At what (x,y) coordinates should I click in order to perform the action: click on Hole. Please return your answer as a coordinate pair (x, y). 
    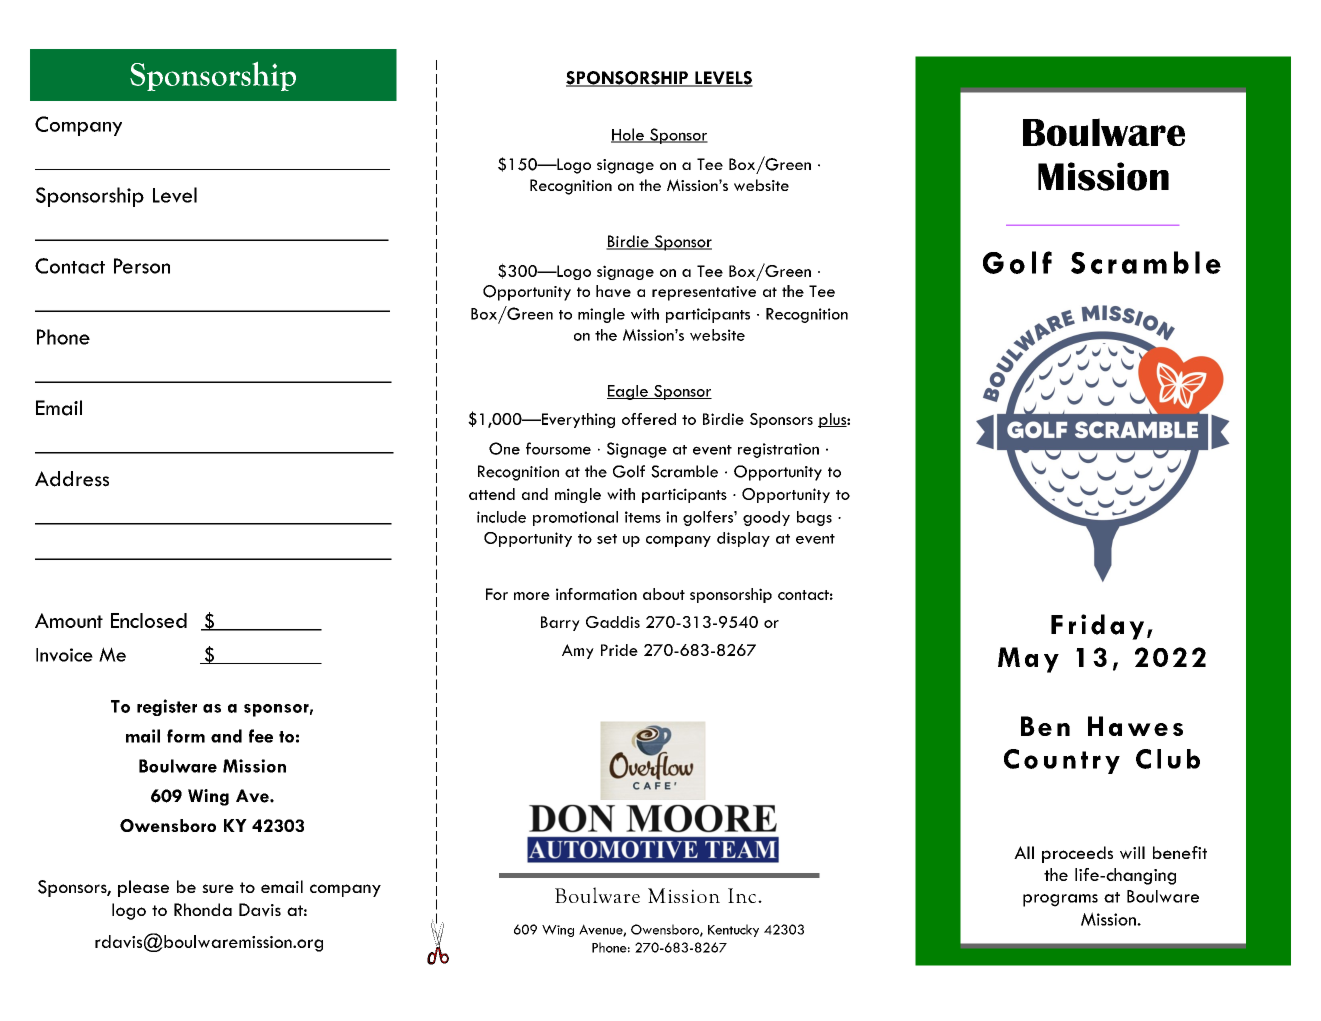
    Looking at the image, I should click on (628, 135).
